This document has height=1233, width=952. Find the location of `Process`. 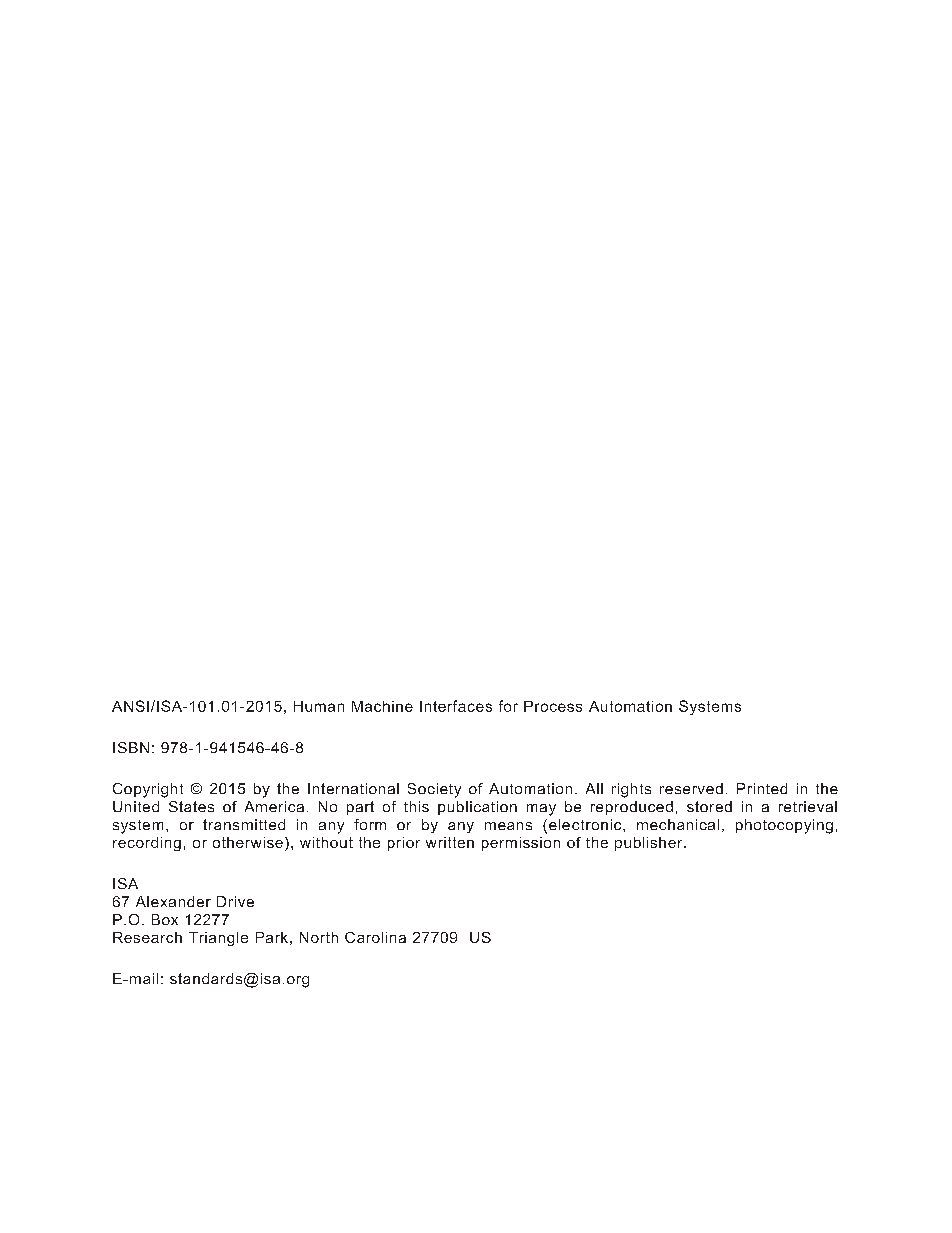

Process is located at coordinates (553, 706).
